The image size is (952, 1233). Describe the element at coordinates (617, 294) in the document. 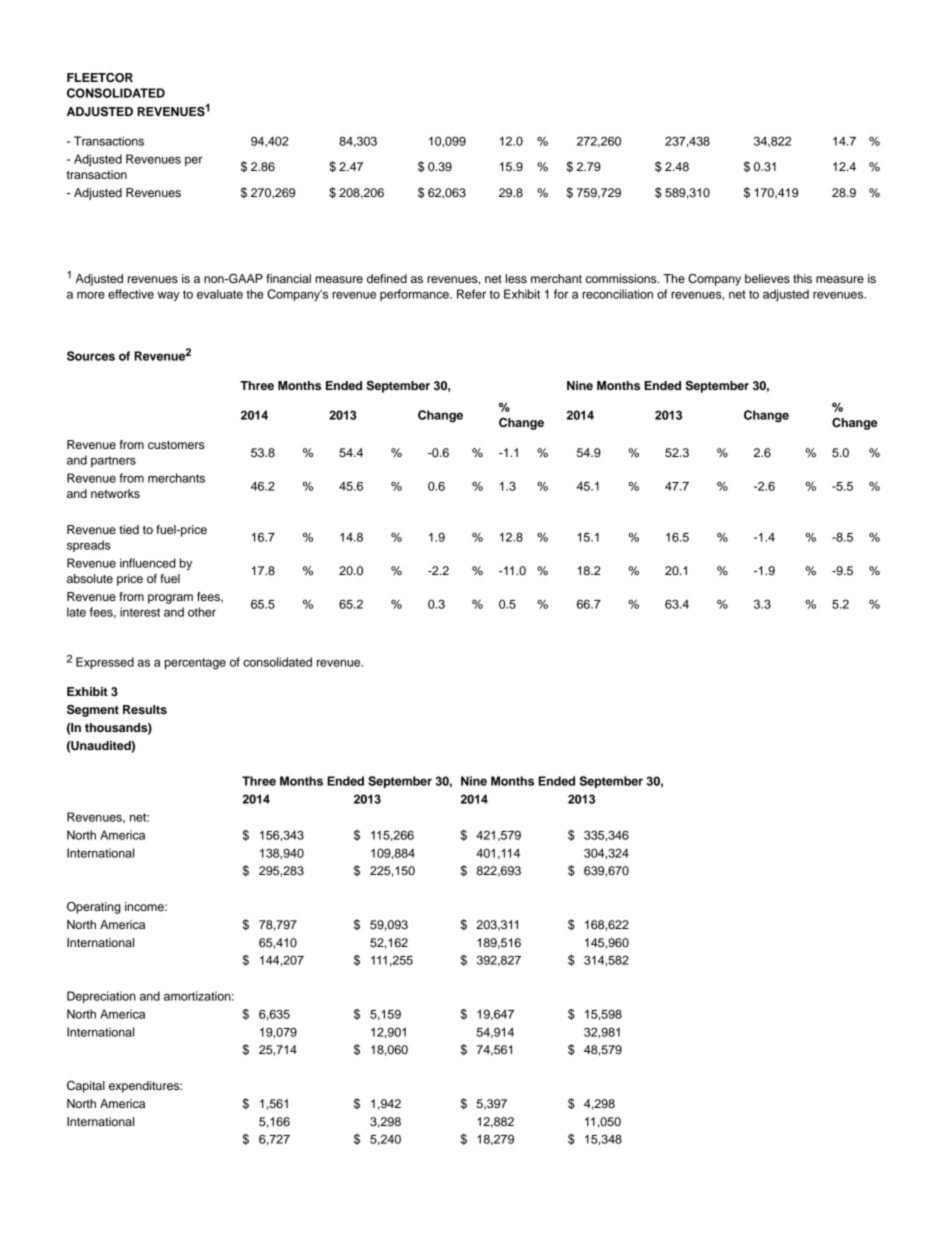

I see `reconciliation` at that location.
